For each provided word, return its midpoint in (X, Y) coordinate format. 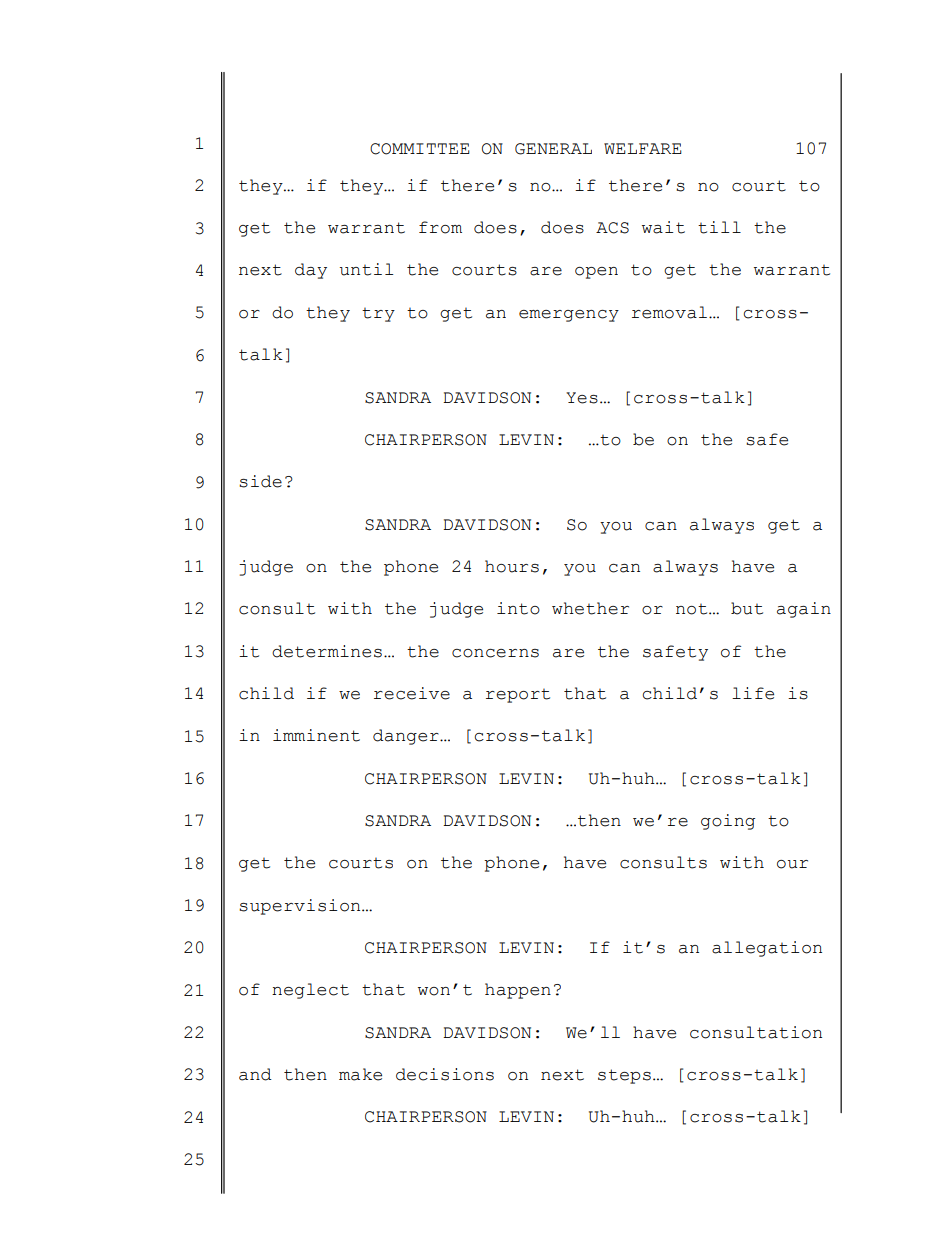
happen (518, 991)
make (360, 1074)
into (518, 608)
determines (327, 651)
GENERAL (553, 149)
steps (624, 1076)
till (719, 227)
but (747, 608)
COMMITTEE (420, 149)
